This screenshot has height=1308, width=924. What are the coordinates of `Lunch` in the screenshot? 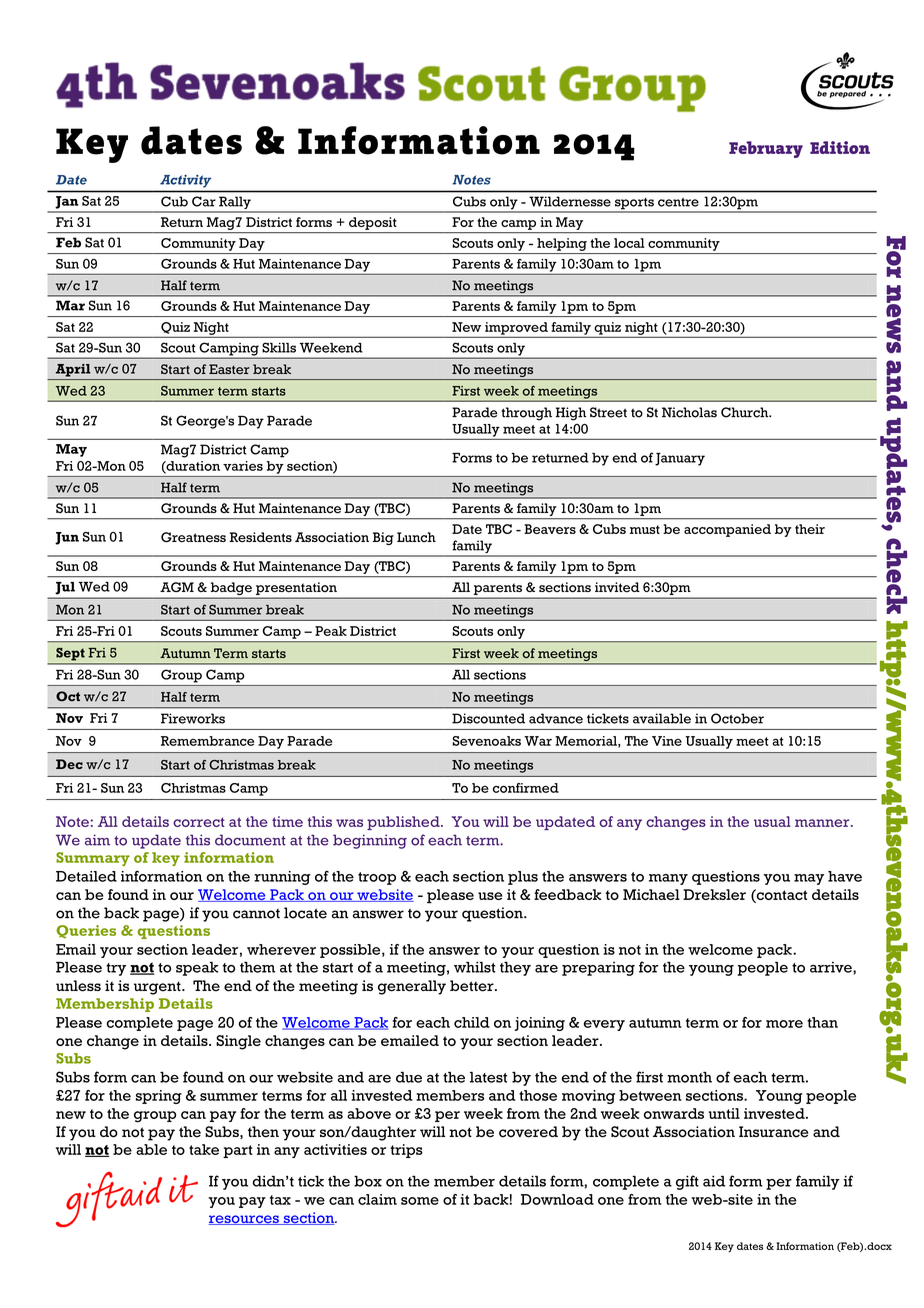 It's located at (416, 537).
